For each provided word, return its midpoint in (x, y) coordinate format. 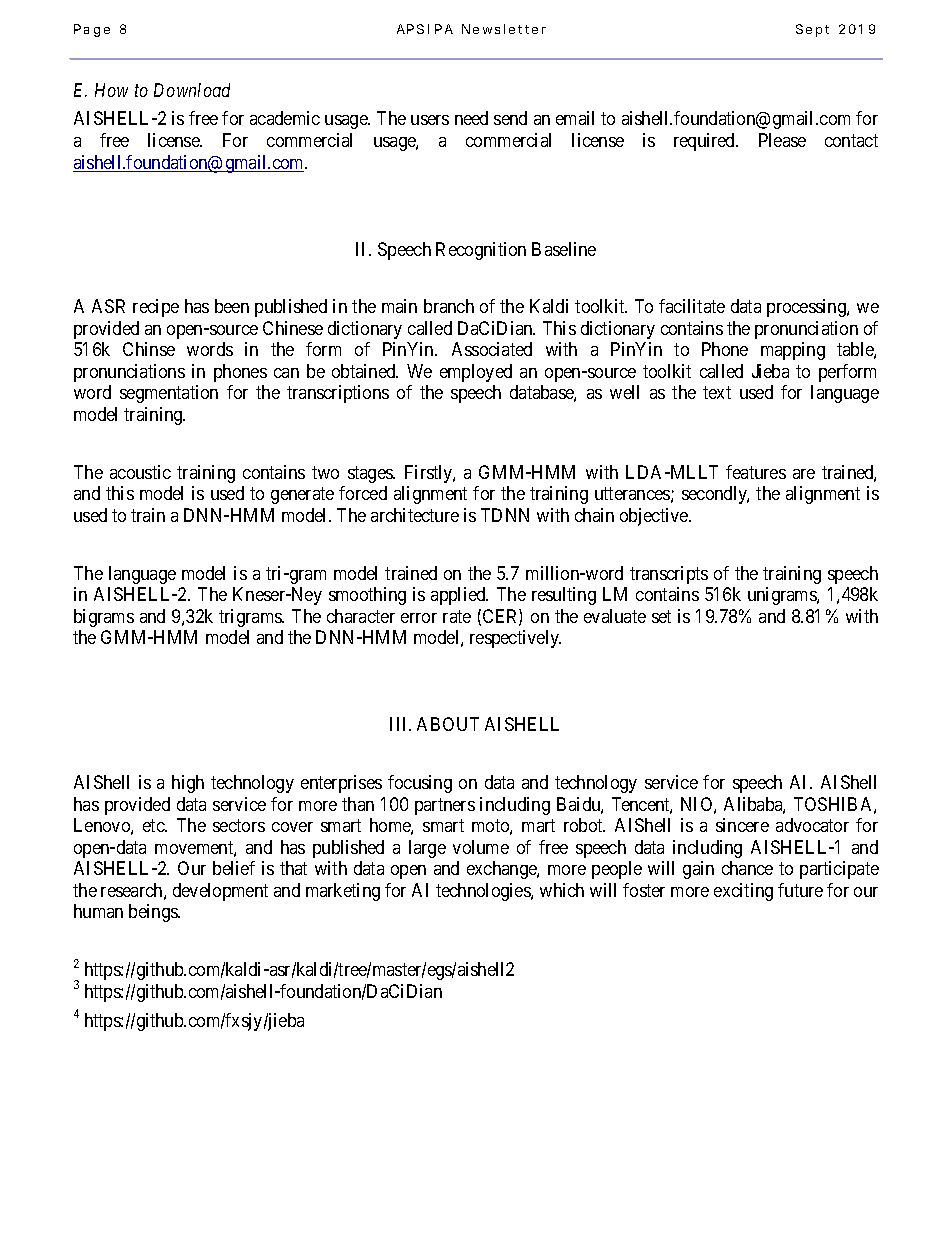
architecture (415, 515)
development (220, 892)
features (756, 472)
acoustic (140, 472)
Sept (812, 30)
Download (192, 90)
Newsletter (504, 29)
